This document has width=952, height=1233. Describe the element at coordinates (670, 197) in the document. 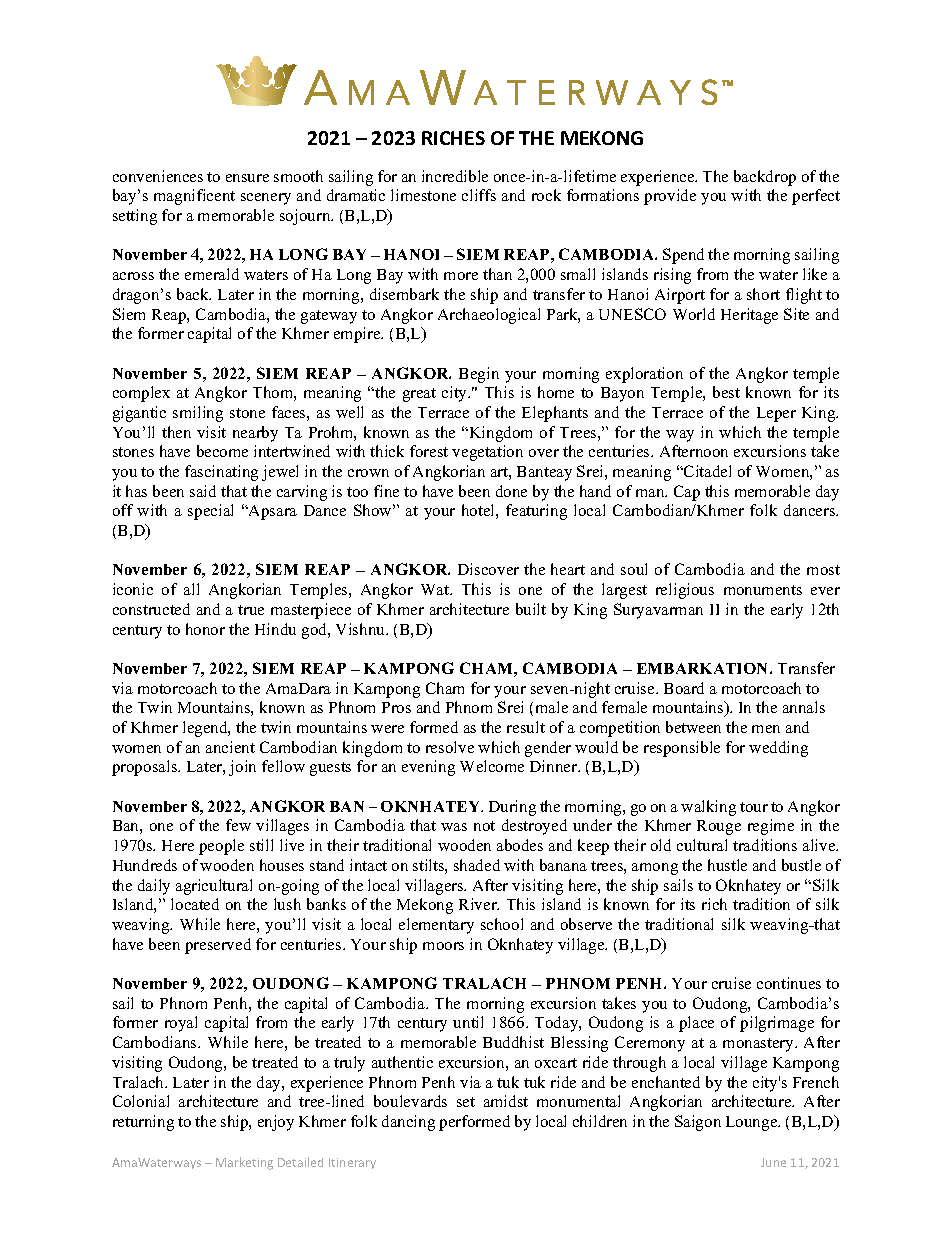

I see `provide` at that location.
